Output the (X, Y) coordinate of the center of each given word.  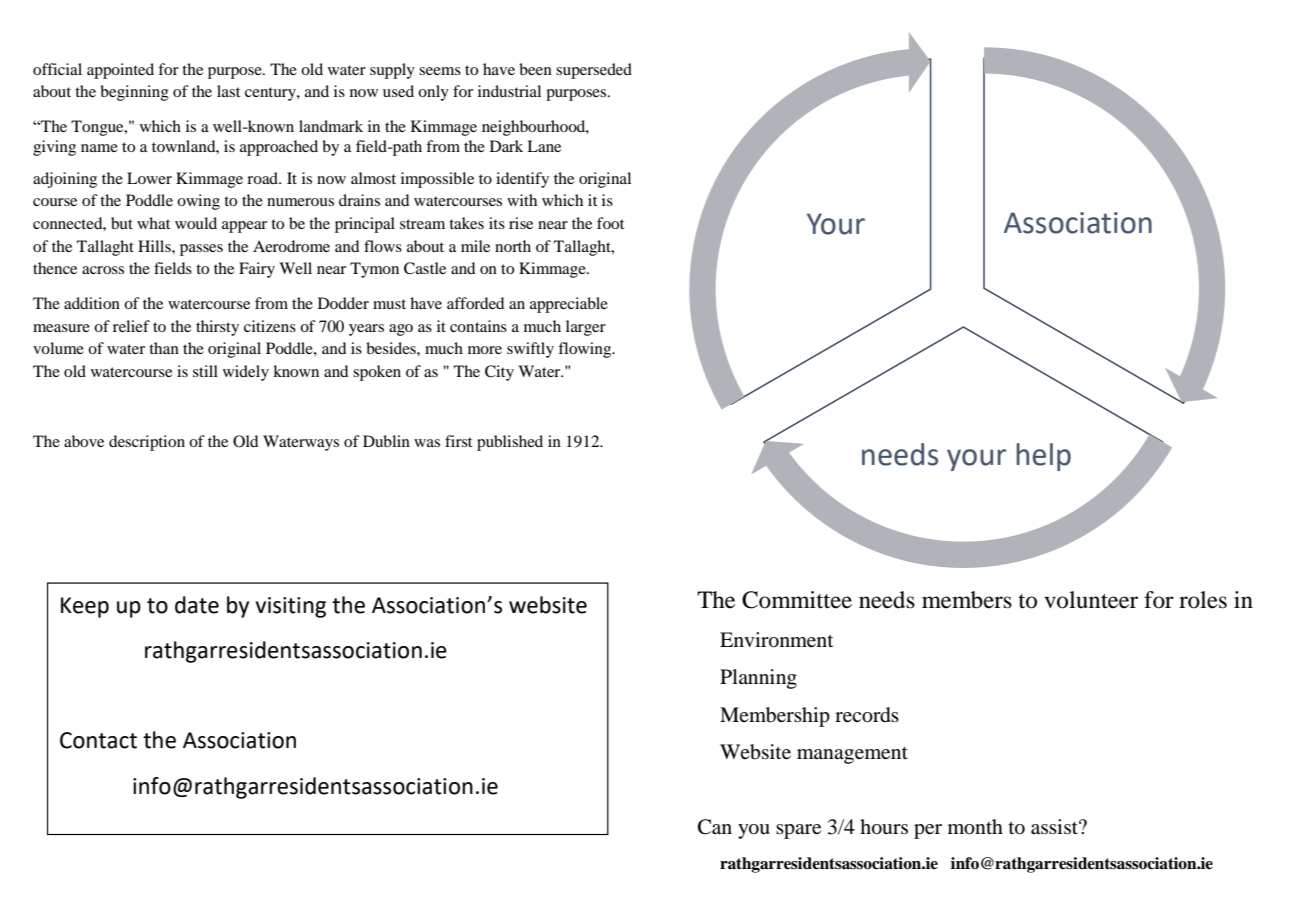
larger (586, 328)
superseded (594, 71)
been (535, 69)
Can (715, 827)
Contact (98, 740)
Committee (797, 600)
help (1043, 457)
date (197, 605)
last (228, 91)
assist (1055, 827)
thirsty (217, 328)
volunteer (1091, 600)
